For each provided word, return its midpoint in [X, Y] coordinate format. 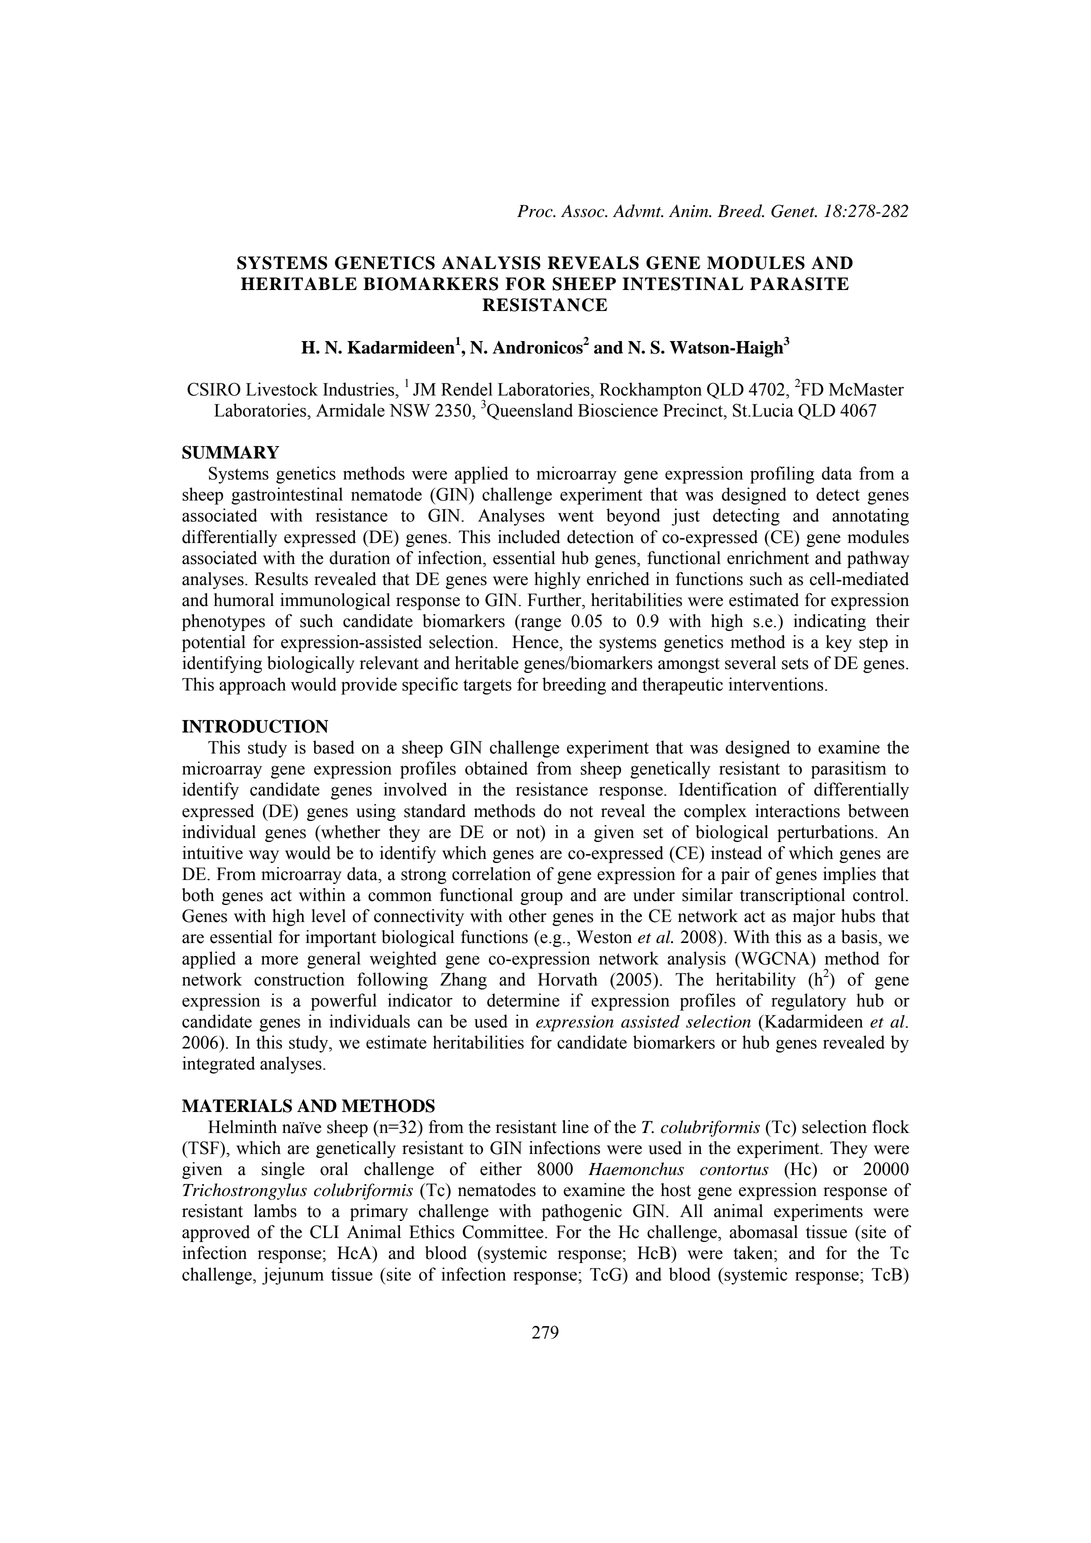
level [329, 916]
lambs [275, 1211]
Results [281, 579]
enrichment [768, 558]
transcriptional [792, 896]
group [541, 898]
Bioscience [618, 410]
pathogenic [582, 1212]
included [529, 537]
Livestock [282, 389]
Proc [536, 211]
